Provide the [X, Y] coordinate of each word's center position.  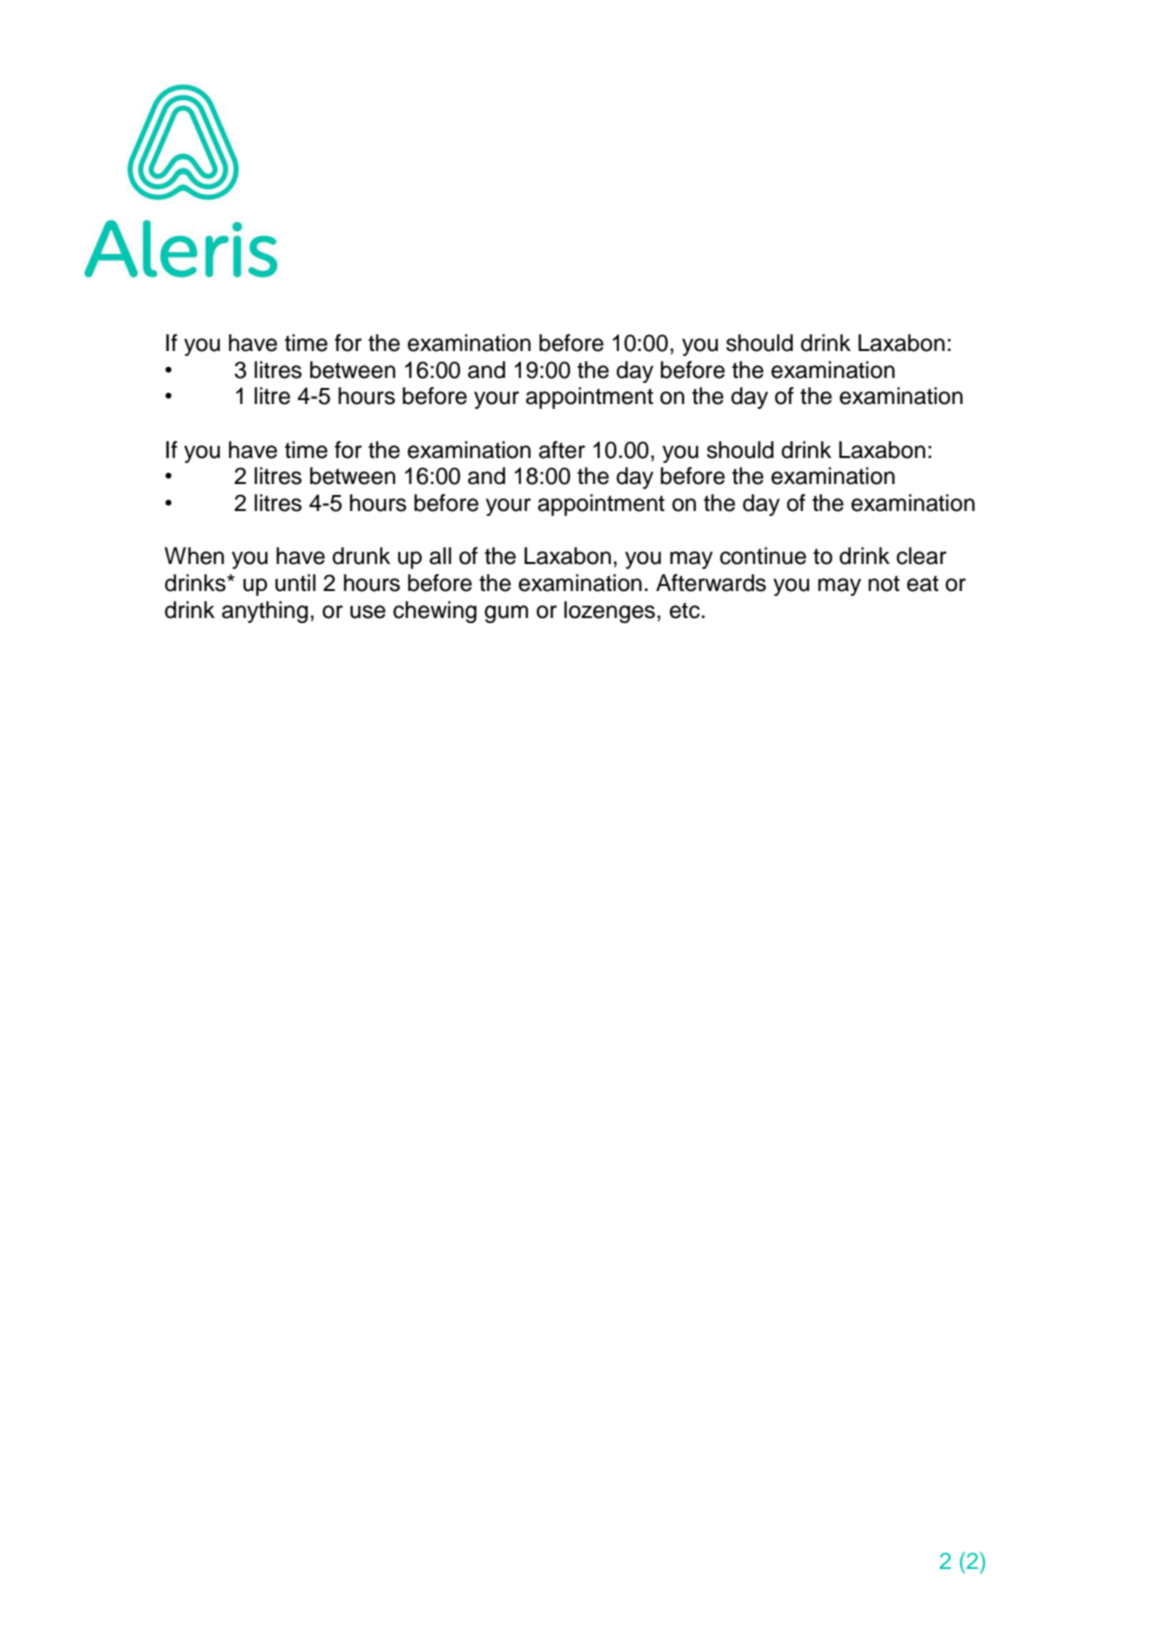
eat [923, 584]
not [884, 584]
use [368, 612]
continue [763, 556]
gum [506, 614]
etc [685, 610]
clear [922, 556]
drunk [361, 556]
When [194, 556]
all [440, 556]
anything [265, 612]
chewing [435, 612]
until [295, 583]
